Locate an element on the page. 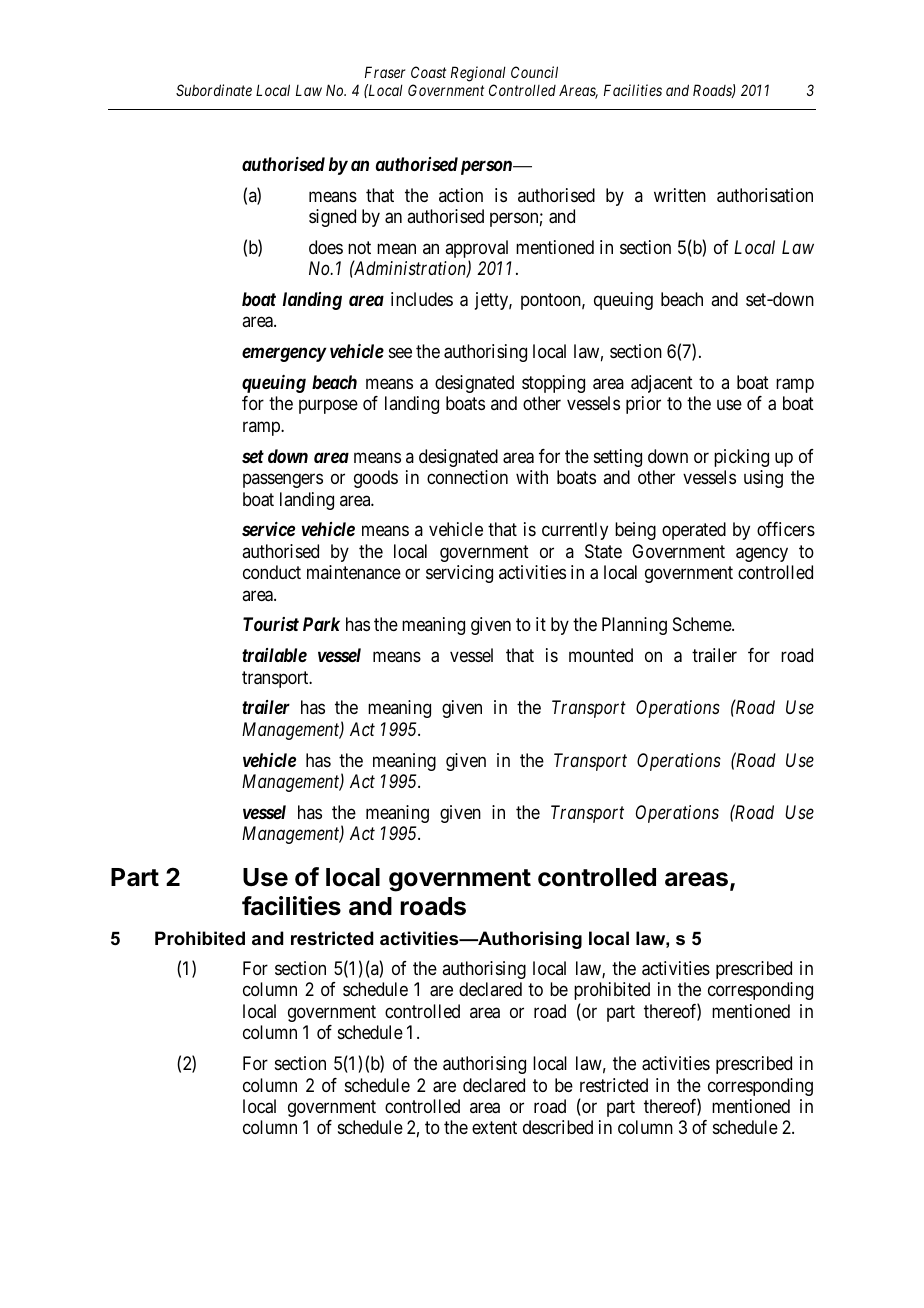 The height and width of the document is (1308, 924). Tourist is located at coordinates (271, 624).
